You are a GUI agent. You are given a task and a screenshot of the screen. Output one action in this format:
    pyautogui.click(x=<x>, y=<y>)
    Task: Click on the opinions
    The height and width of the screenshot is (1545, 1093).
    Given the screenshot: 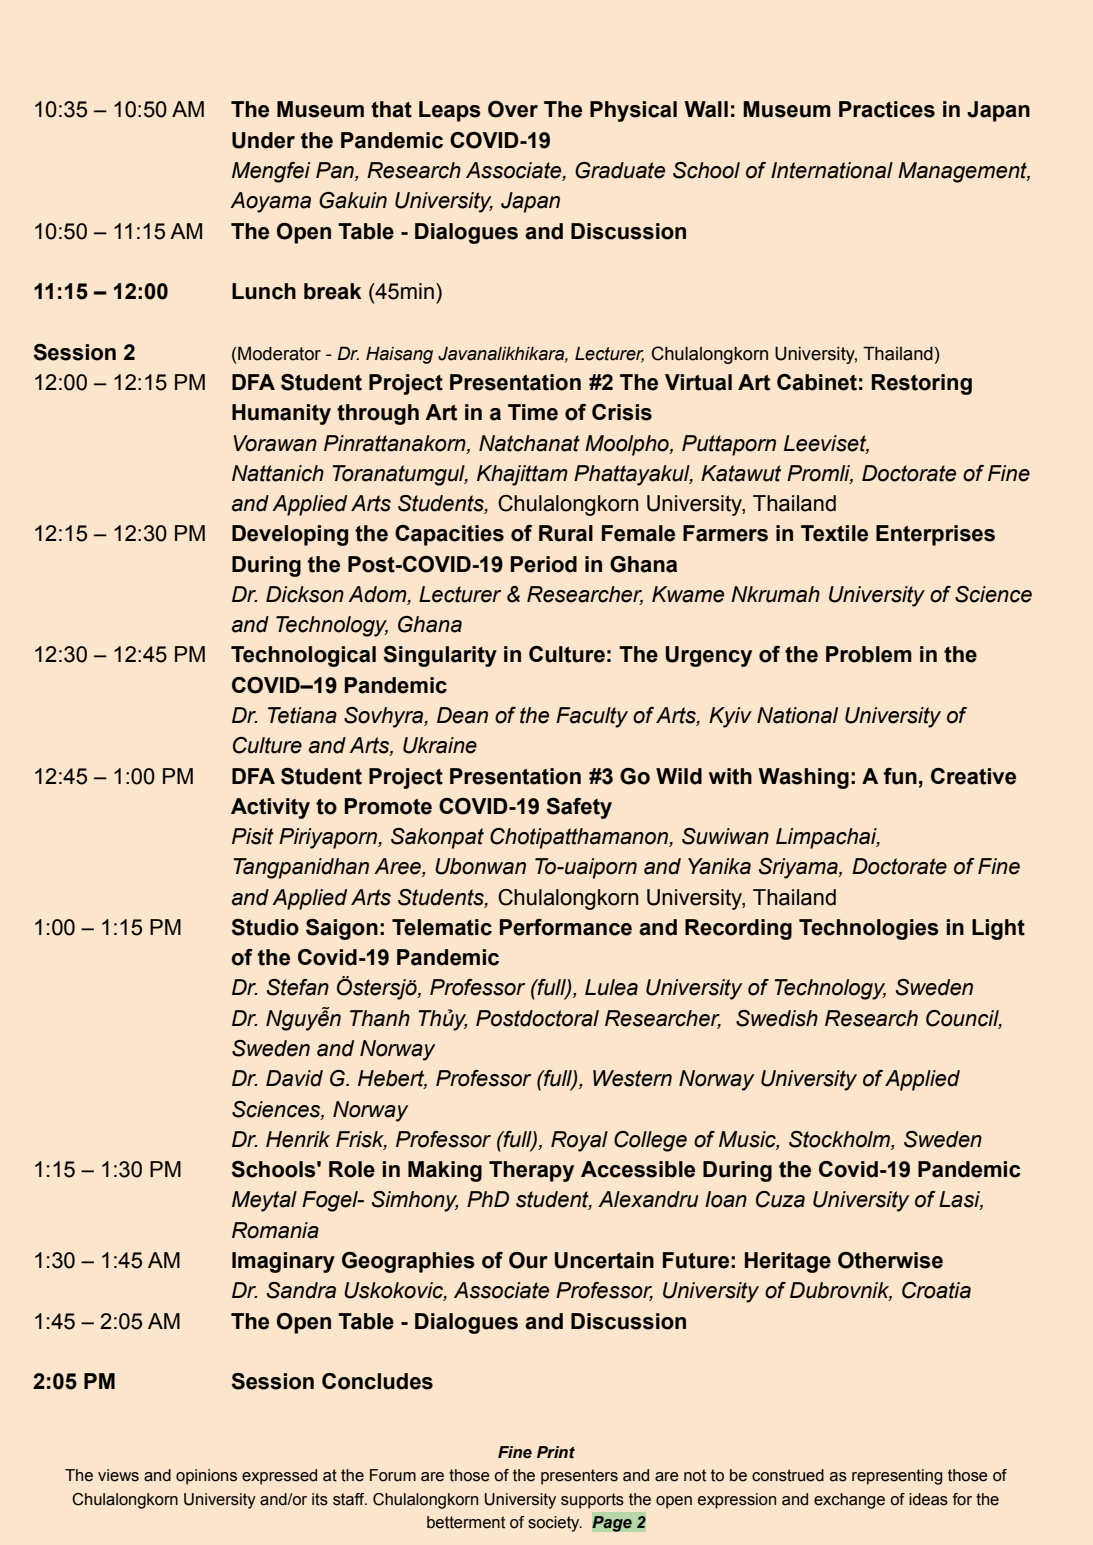 What is the action you would take?
    pyautogui.click(x=206, y=1477)
